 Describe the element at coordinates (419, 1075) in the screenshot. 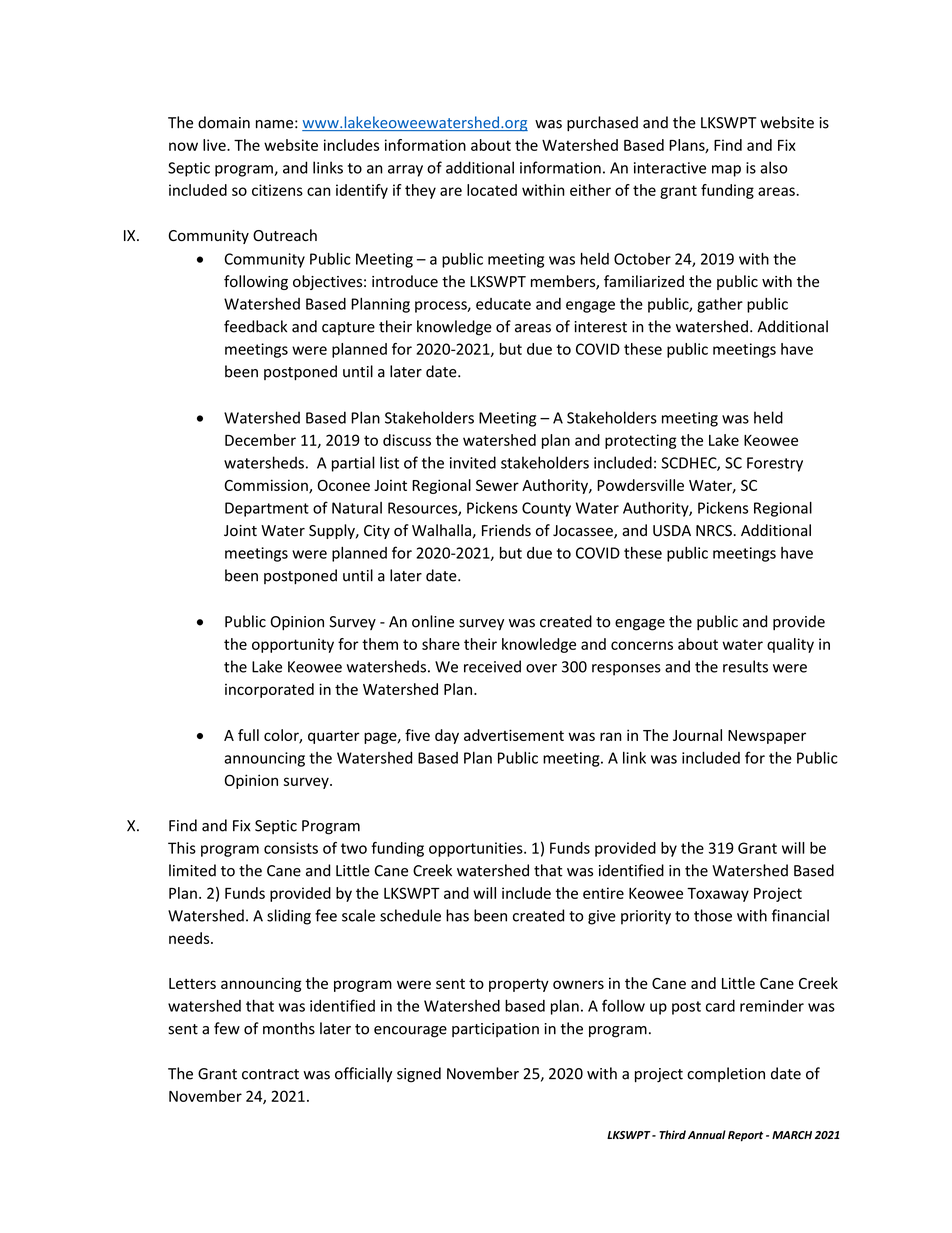

I see `signed` at that location.
